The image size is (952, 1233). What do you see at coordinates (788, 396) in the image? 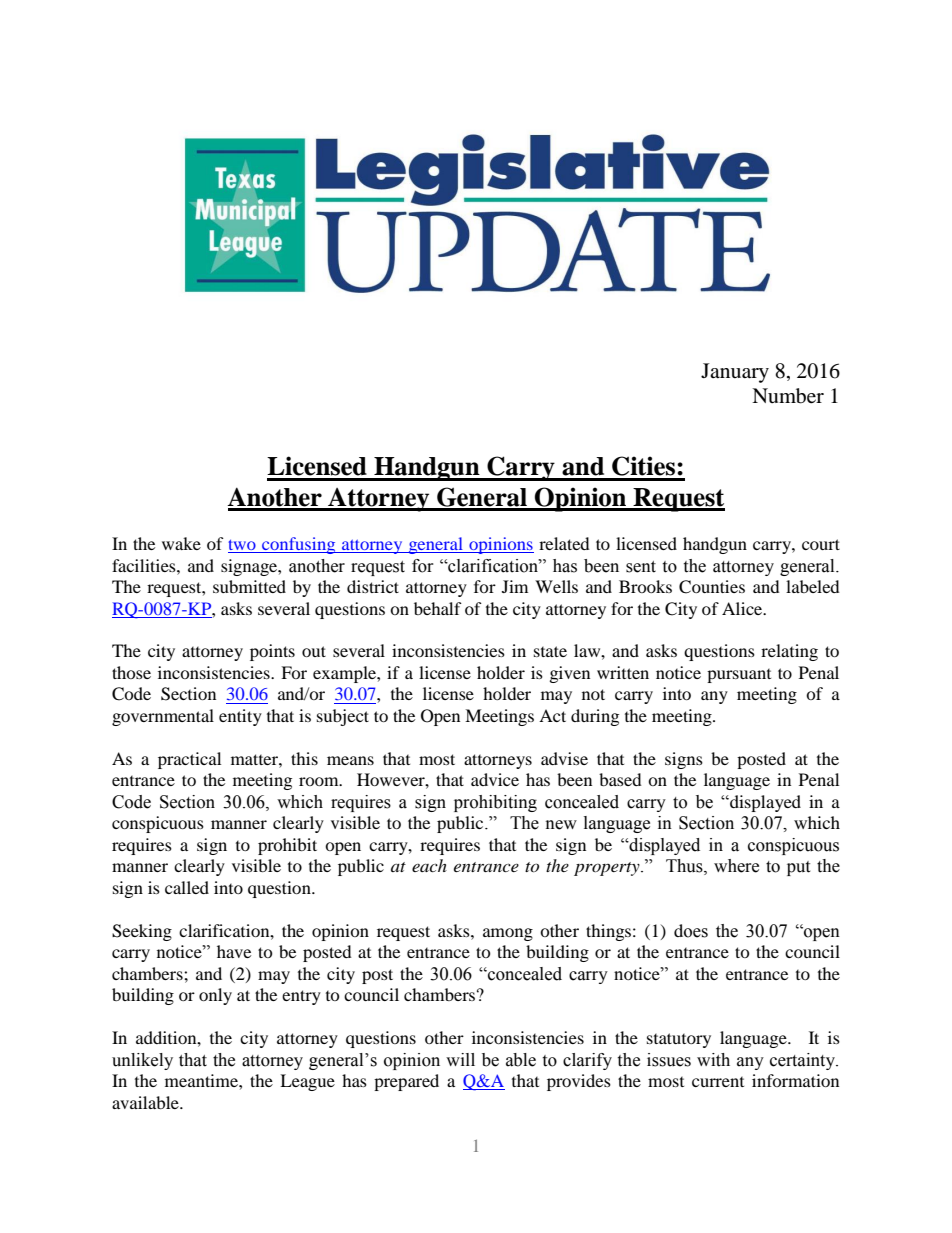
I see `Number` at bounding box center [788, 396].
